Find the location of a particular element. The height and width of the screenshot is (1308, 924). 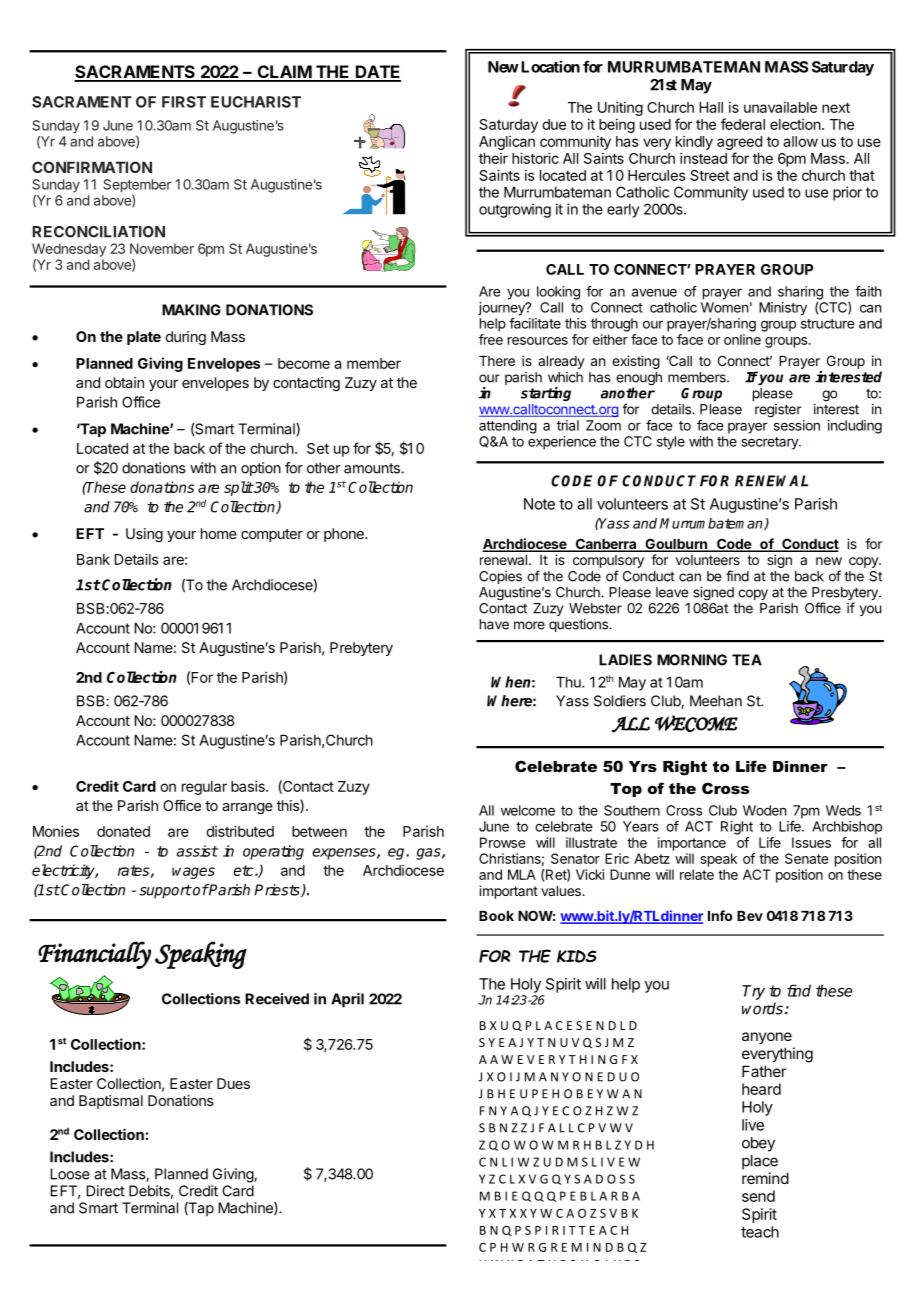

Dues is located at coordinates (233, 1083).
